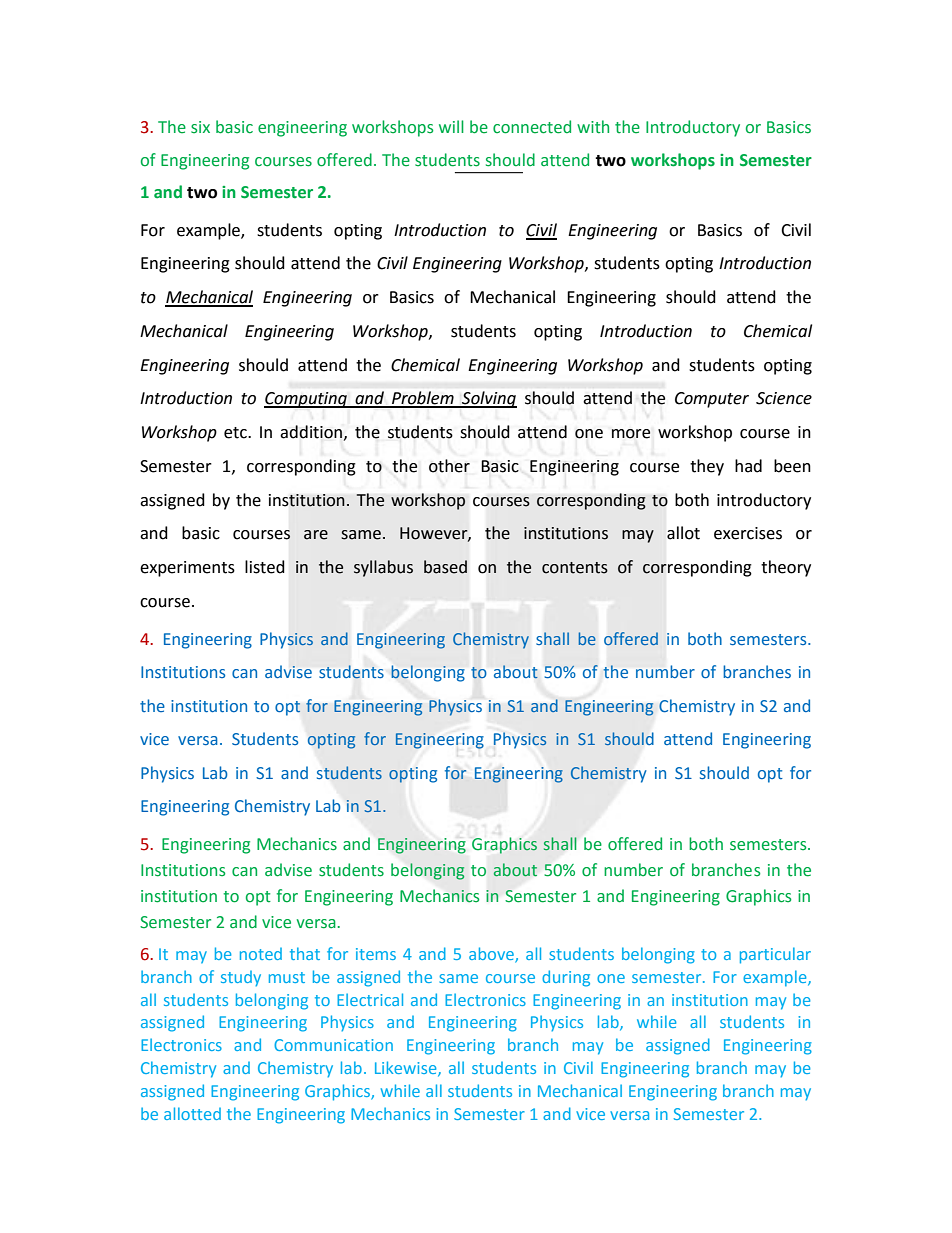 The height and width of the image is (1233, 952). I want to click on with, so click(593, 127).
